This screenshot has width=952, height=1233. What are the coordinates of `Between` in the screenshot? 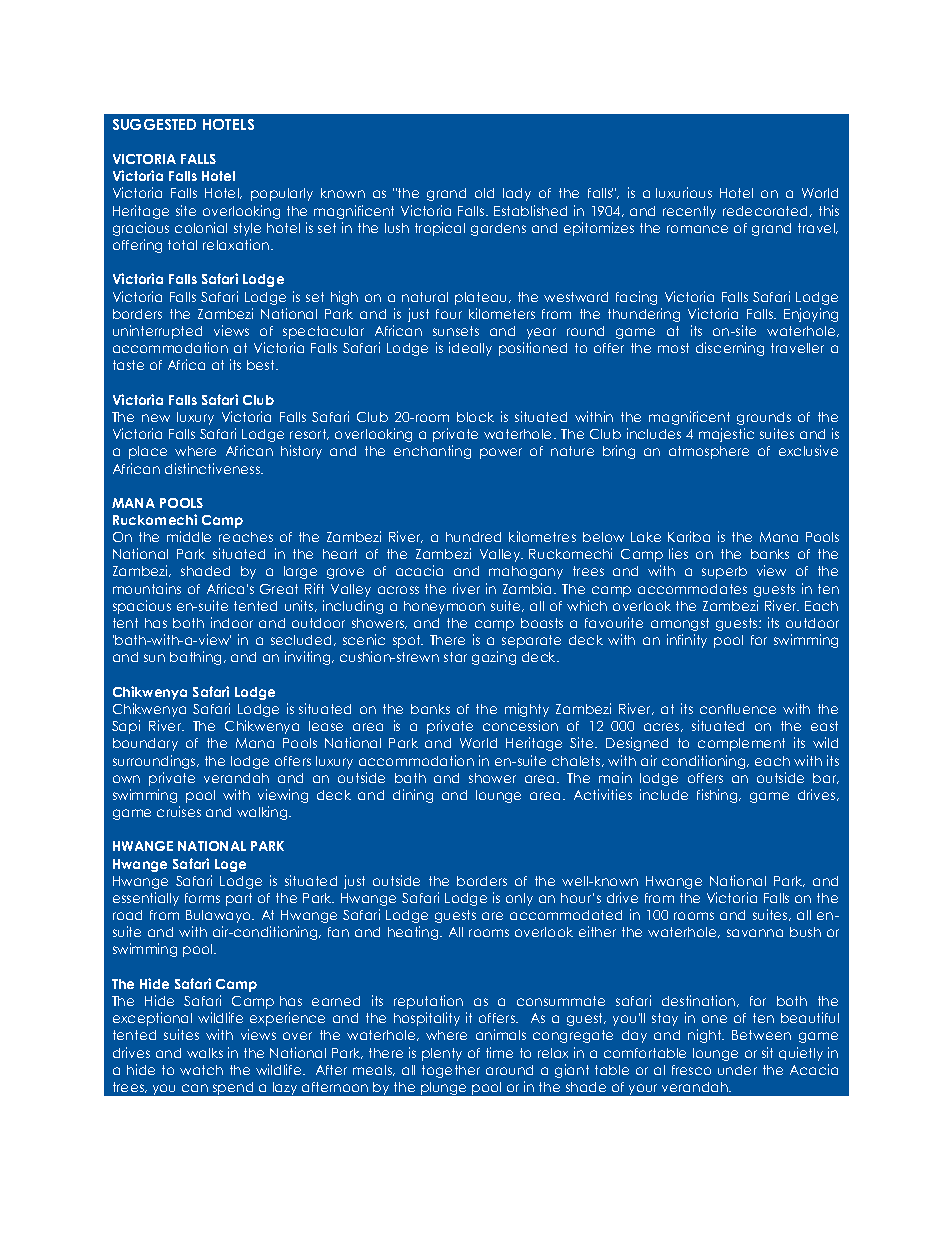 It's located at (761, 1035).
